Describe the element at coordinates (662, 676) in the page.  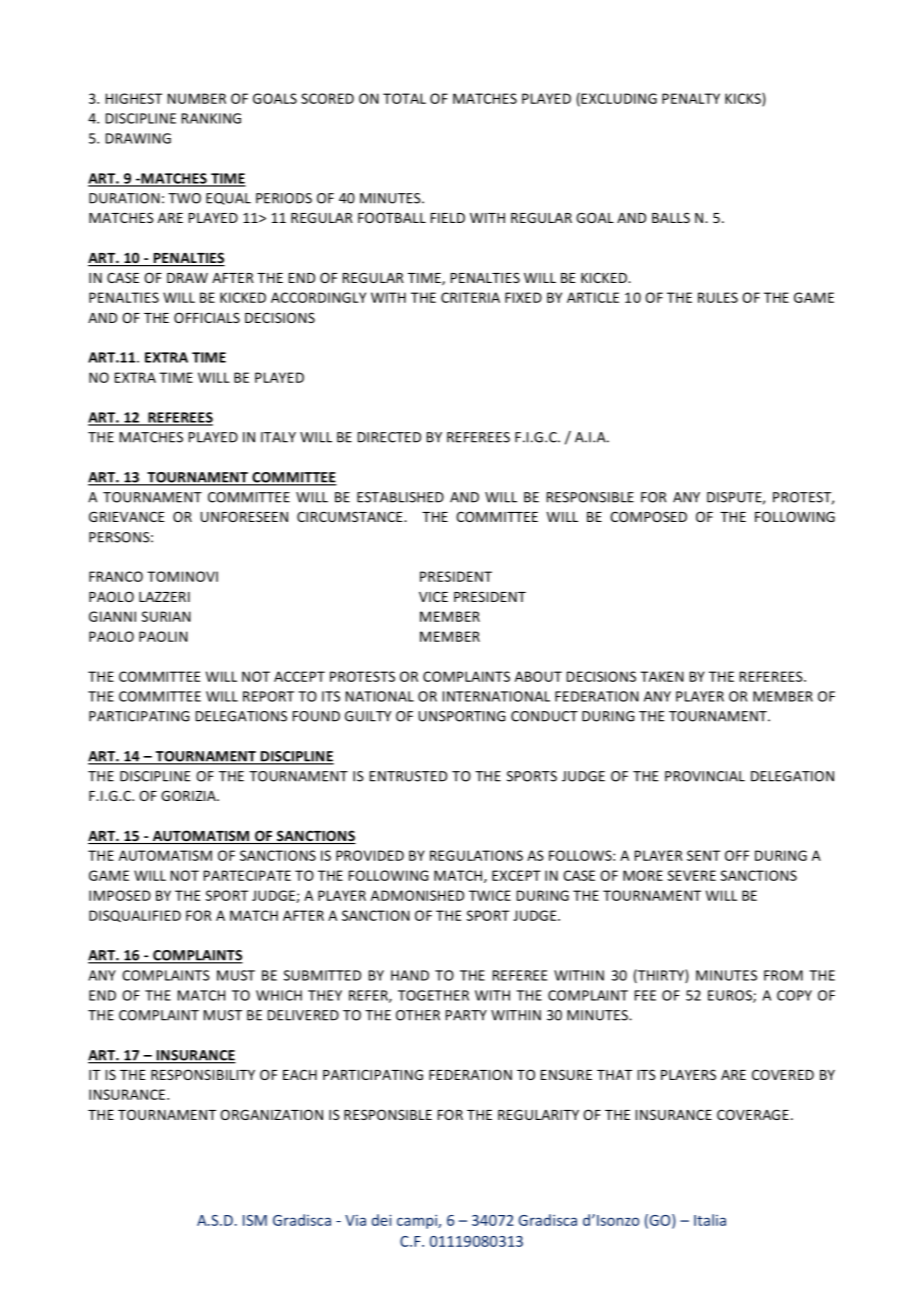
I see `TAKEN` at that location.
